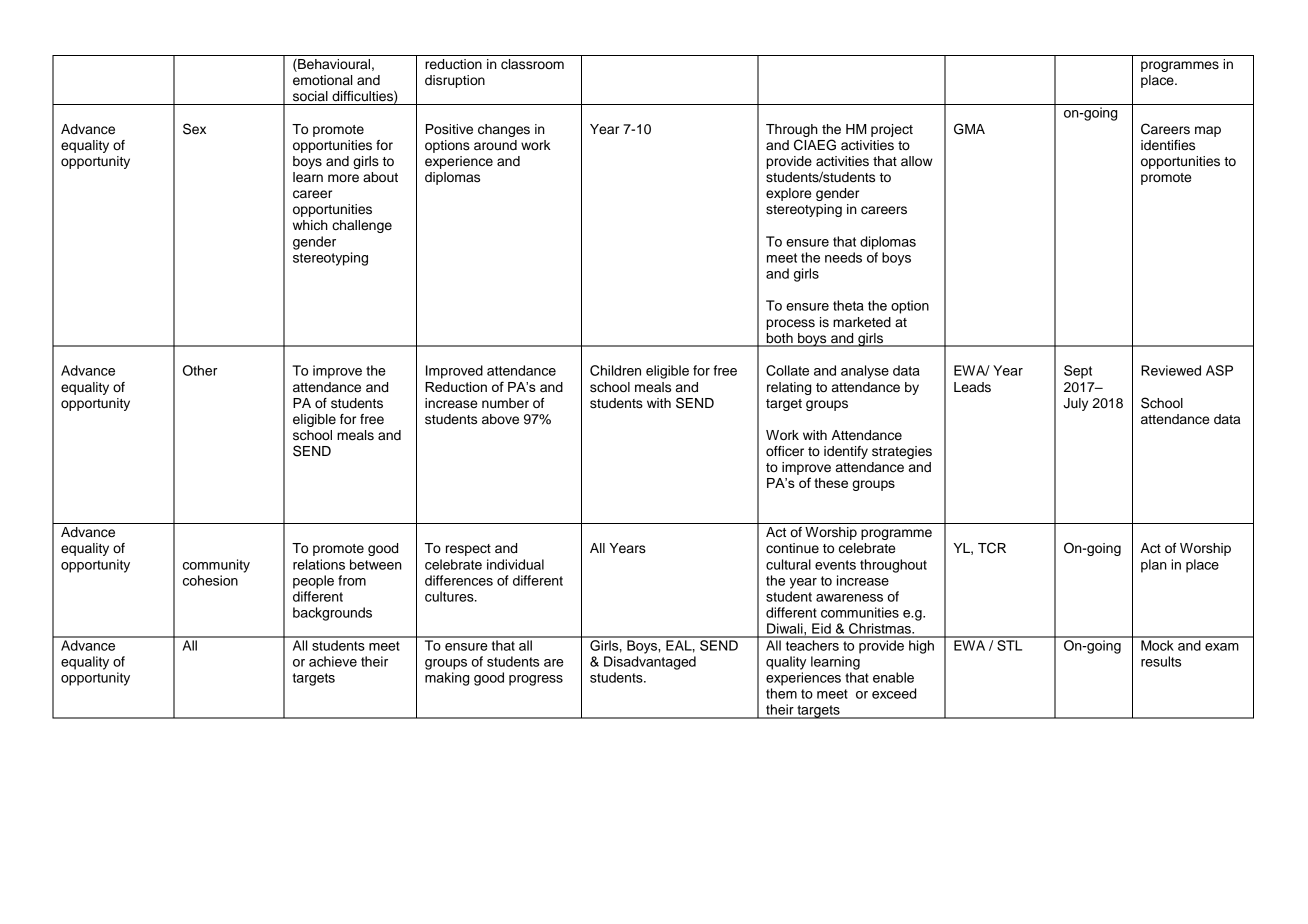  I want to click on classroom, so click(532, 64).
